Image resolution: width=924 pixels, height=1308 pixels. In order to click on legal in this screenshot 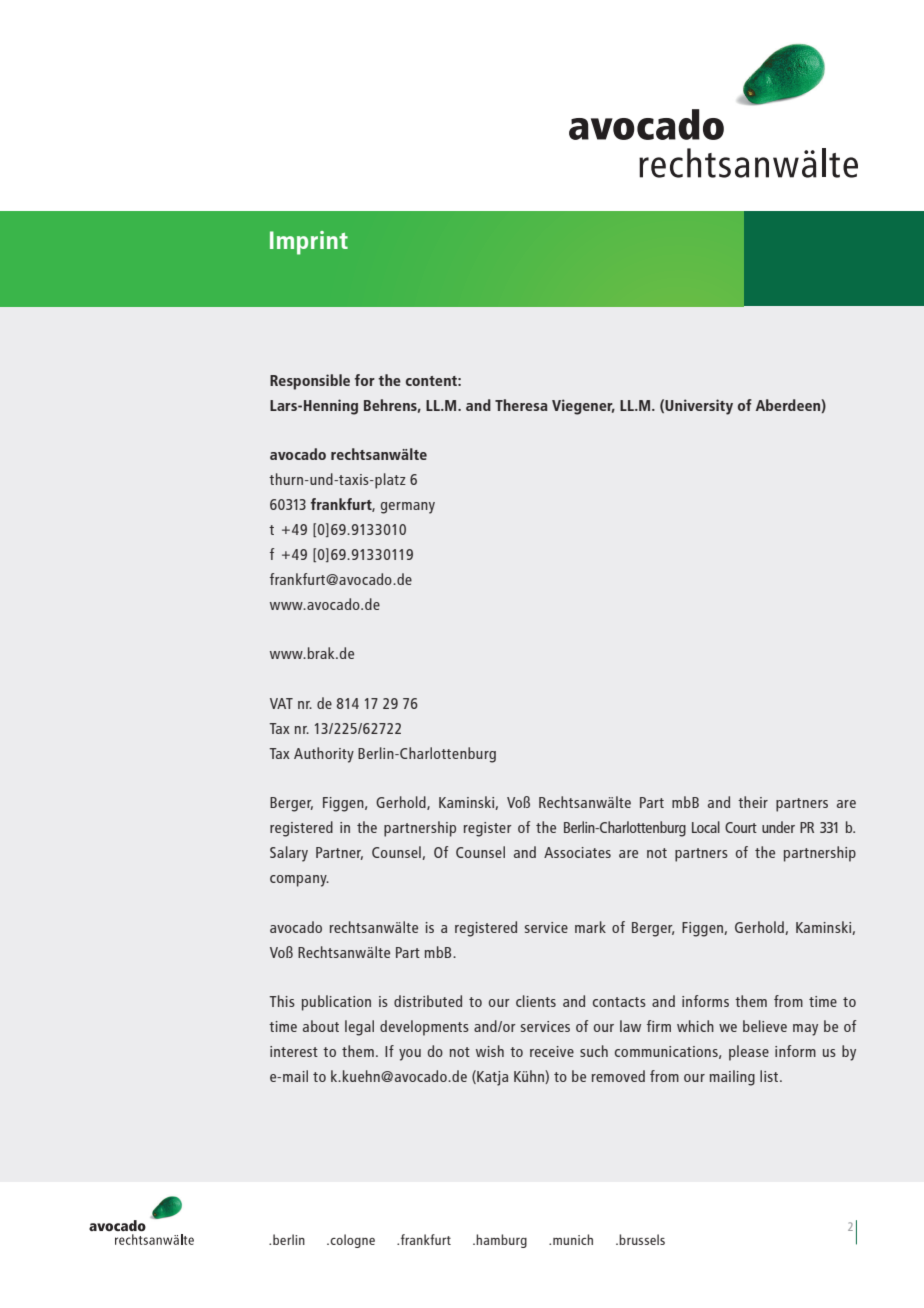, I will do `click(359, 1028)`.
